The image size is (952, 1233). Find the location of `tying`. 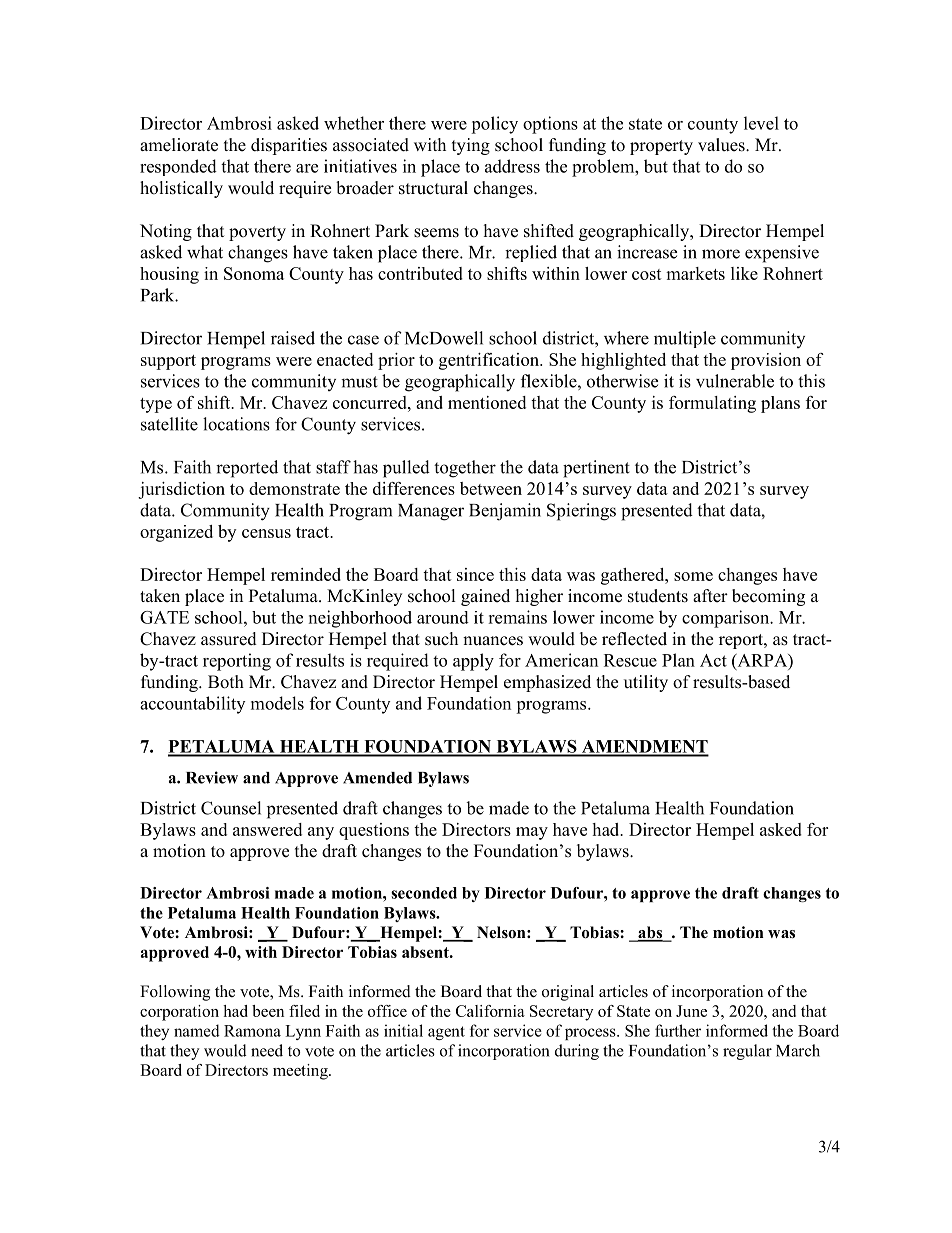

tying is located at coordinates (471, 146).
